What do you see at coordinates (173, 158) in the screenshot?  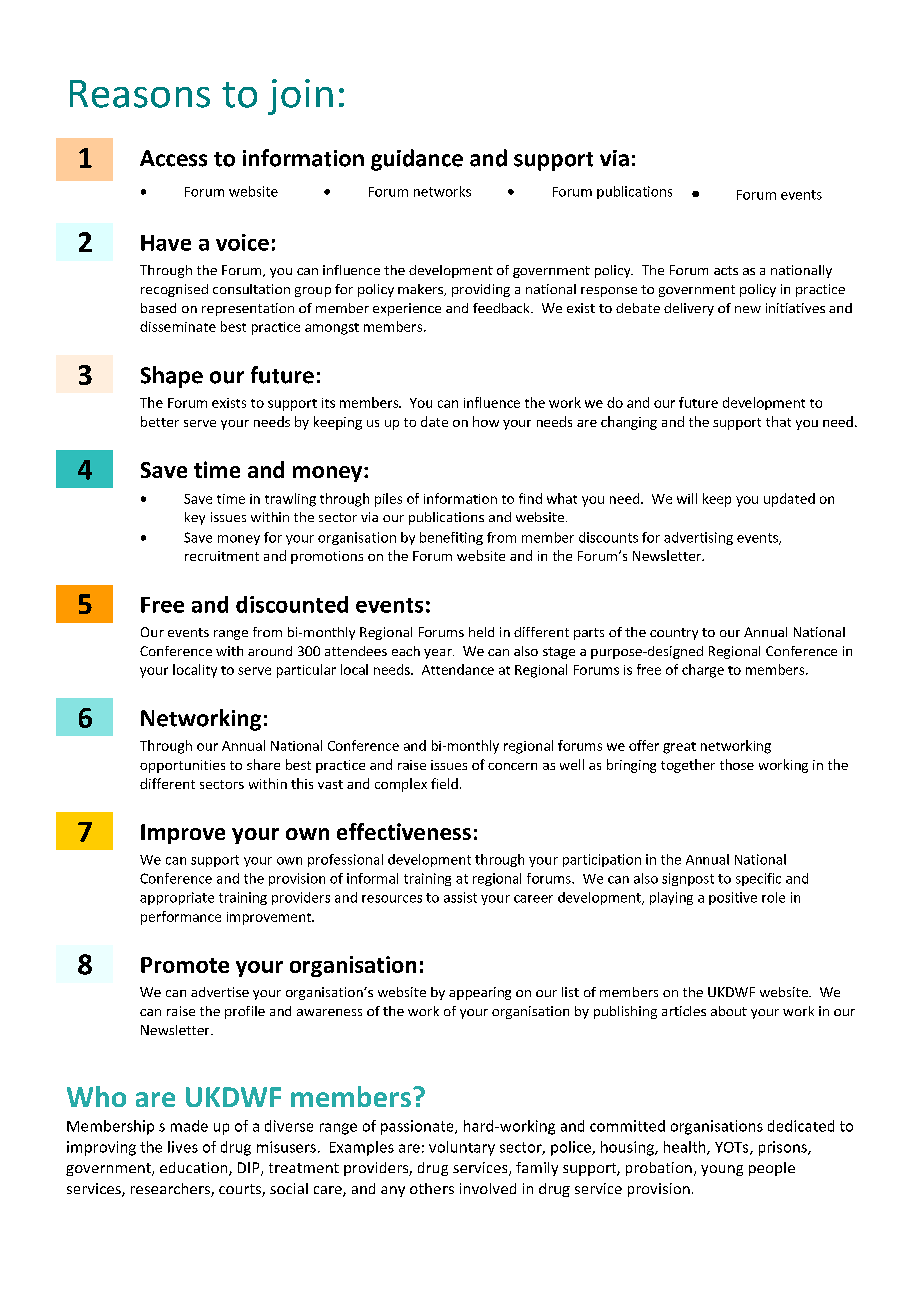 I see `Access` at bounding box center [173, 158].
